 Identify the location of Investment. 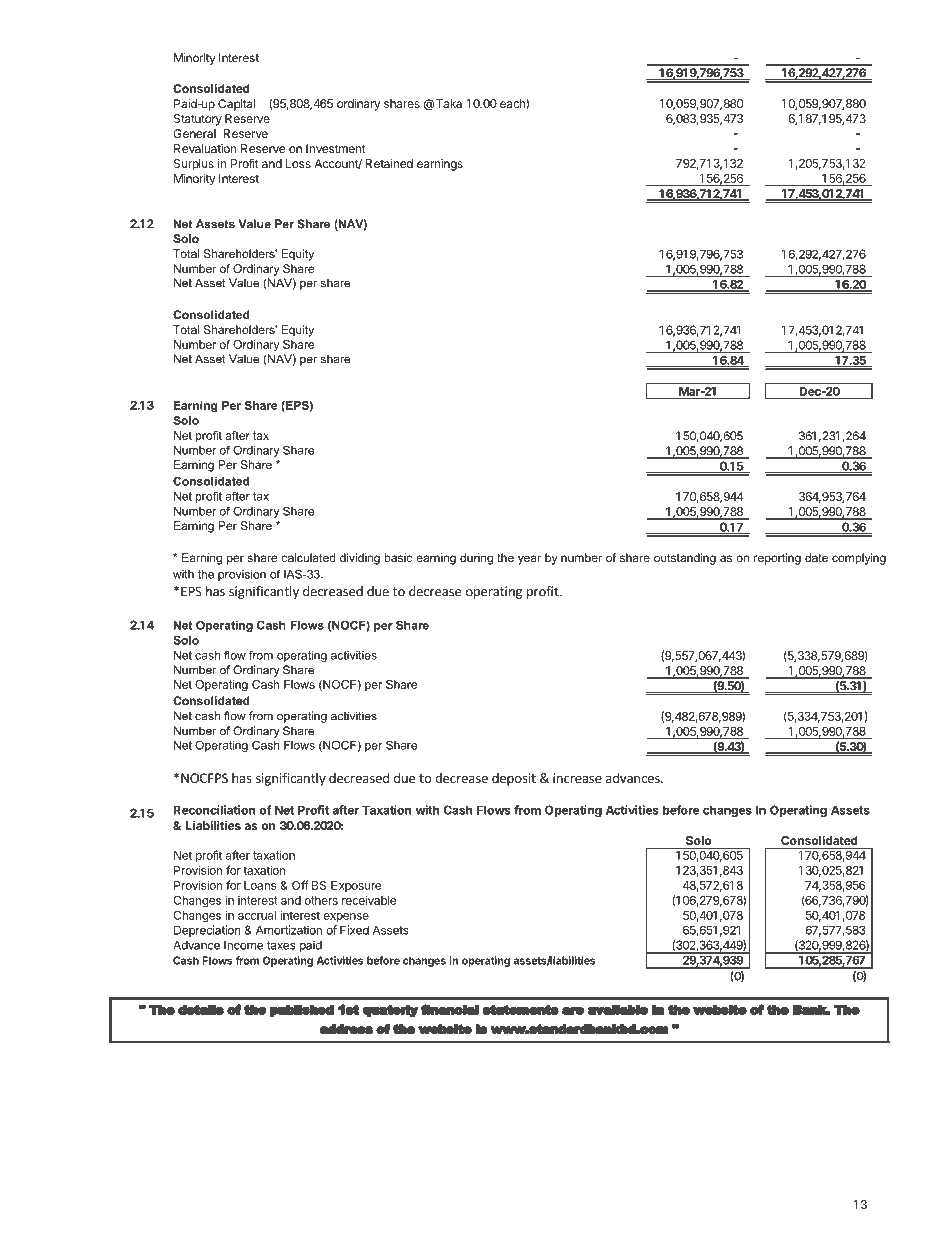
(336, 148).
